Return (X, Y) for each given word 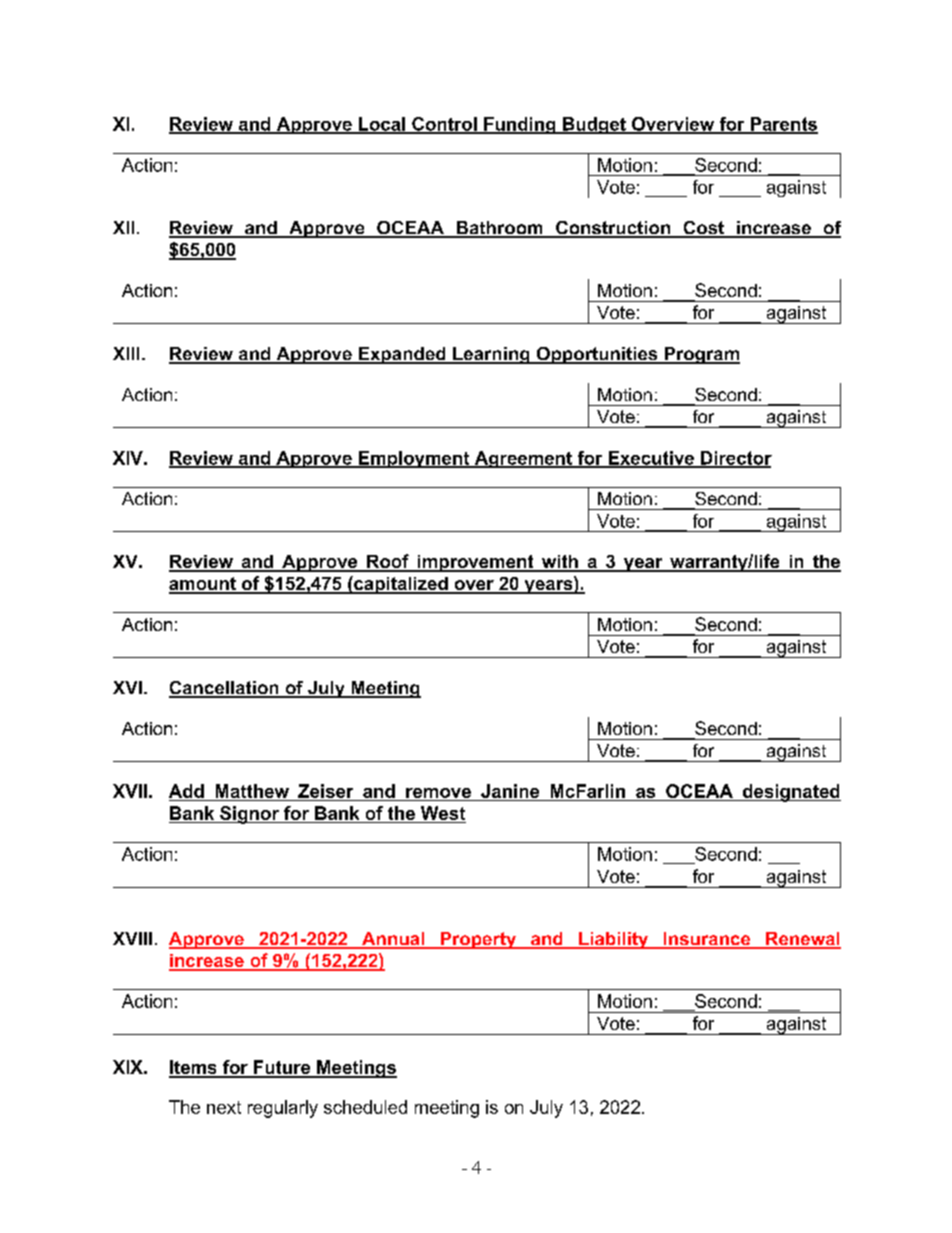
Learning (491, 355)
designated (790, 793)
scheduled (365, 1107)
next (224, 1107)
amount (203, 585)
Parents (783, 125)
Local (381, 125)
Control (444, 125)
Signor (249, 815)
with (559, 563)
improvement (475, 563)
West (443, 813)
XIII (126, 353)
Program (701, 355)
